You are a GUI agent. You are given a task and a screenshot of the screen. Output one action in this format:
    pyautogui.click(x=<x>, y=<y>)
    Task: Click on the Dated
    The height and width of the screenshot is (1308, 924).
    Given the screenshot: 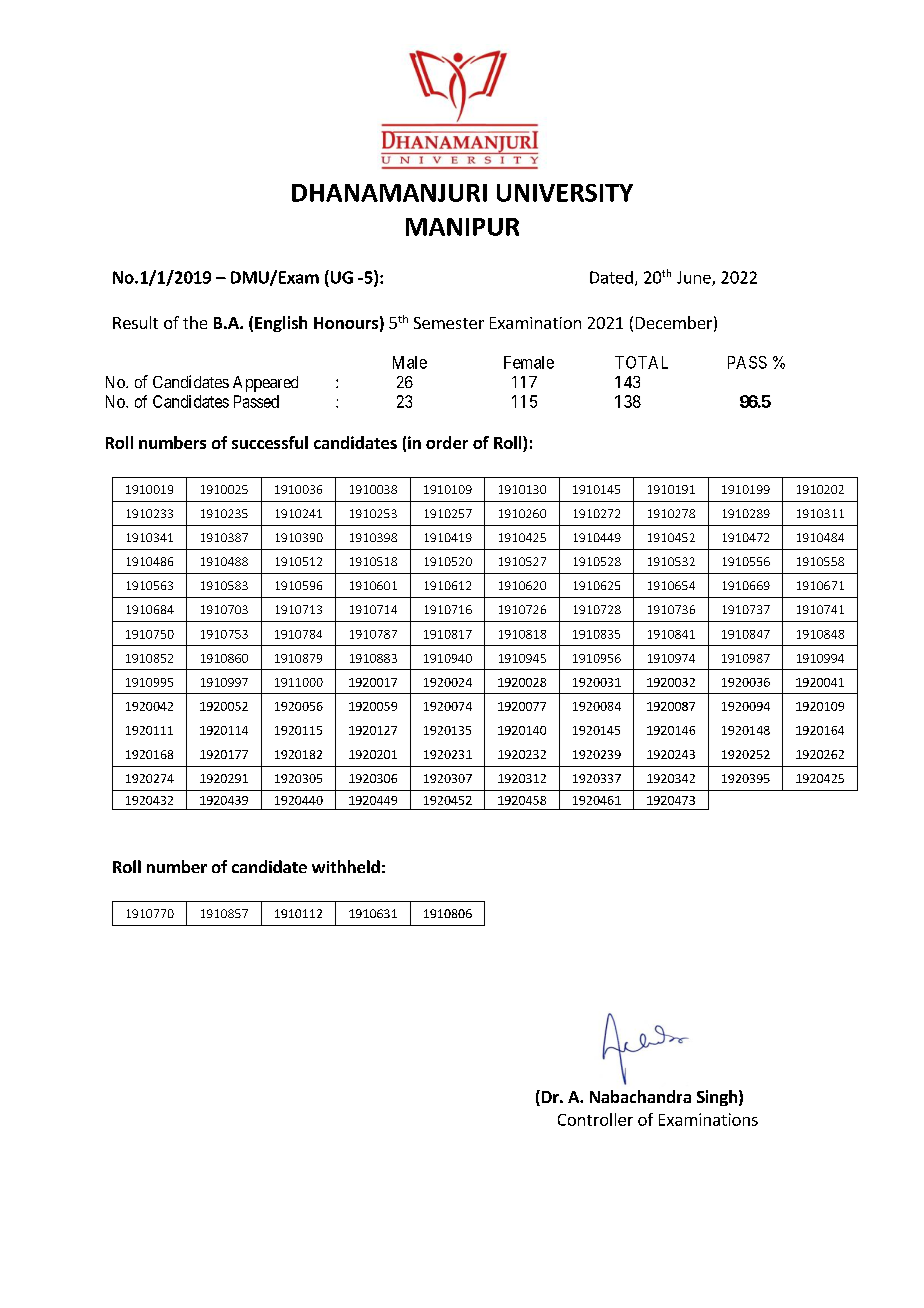 What is the action you would take?
    pyautogui.click(x=611, y=277)
